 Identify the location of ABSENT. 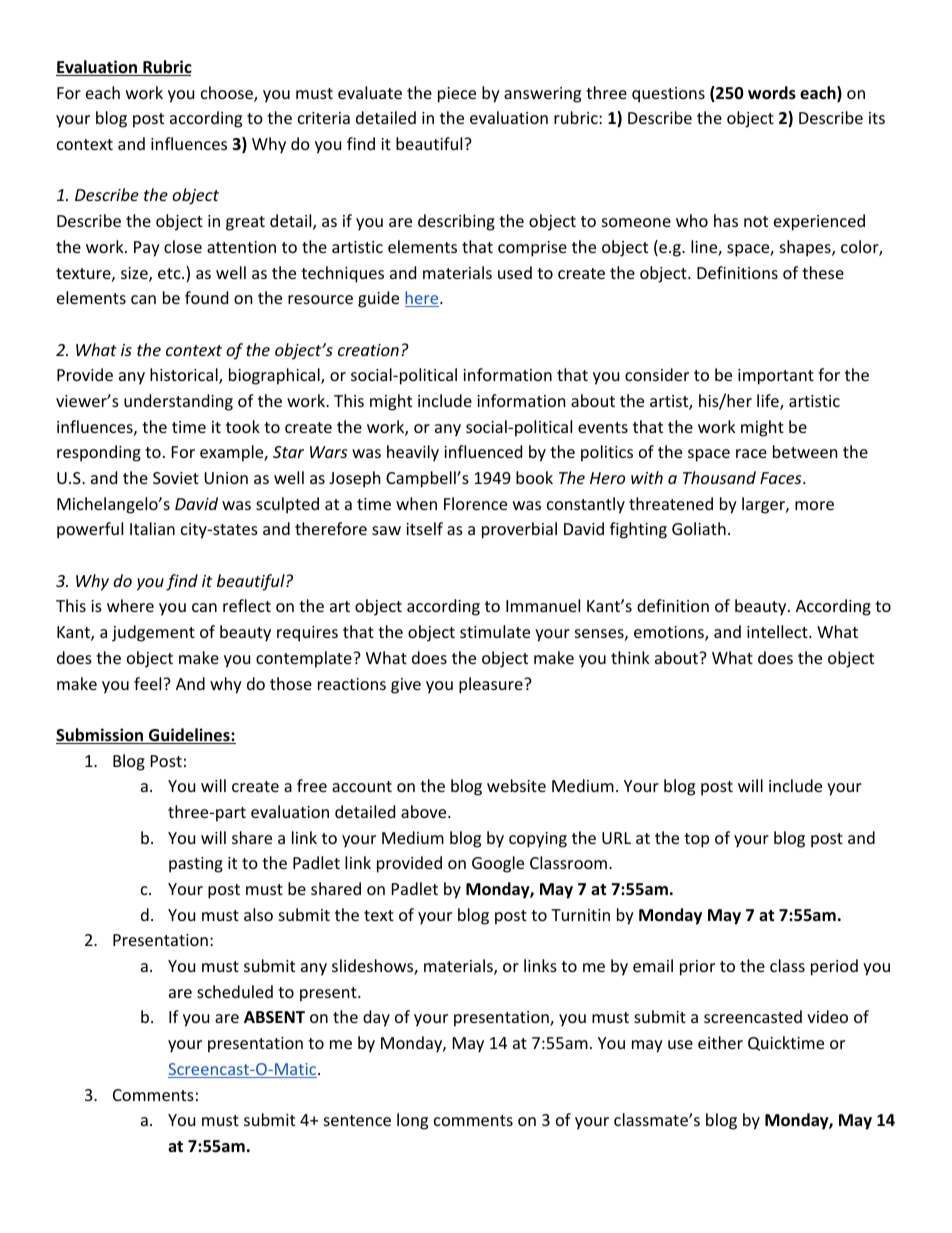
(274, 1017).
